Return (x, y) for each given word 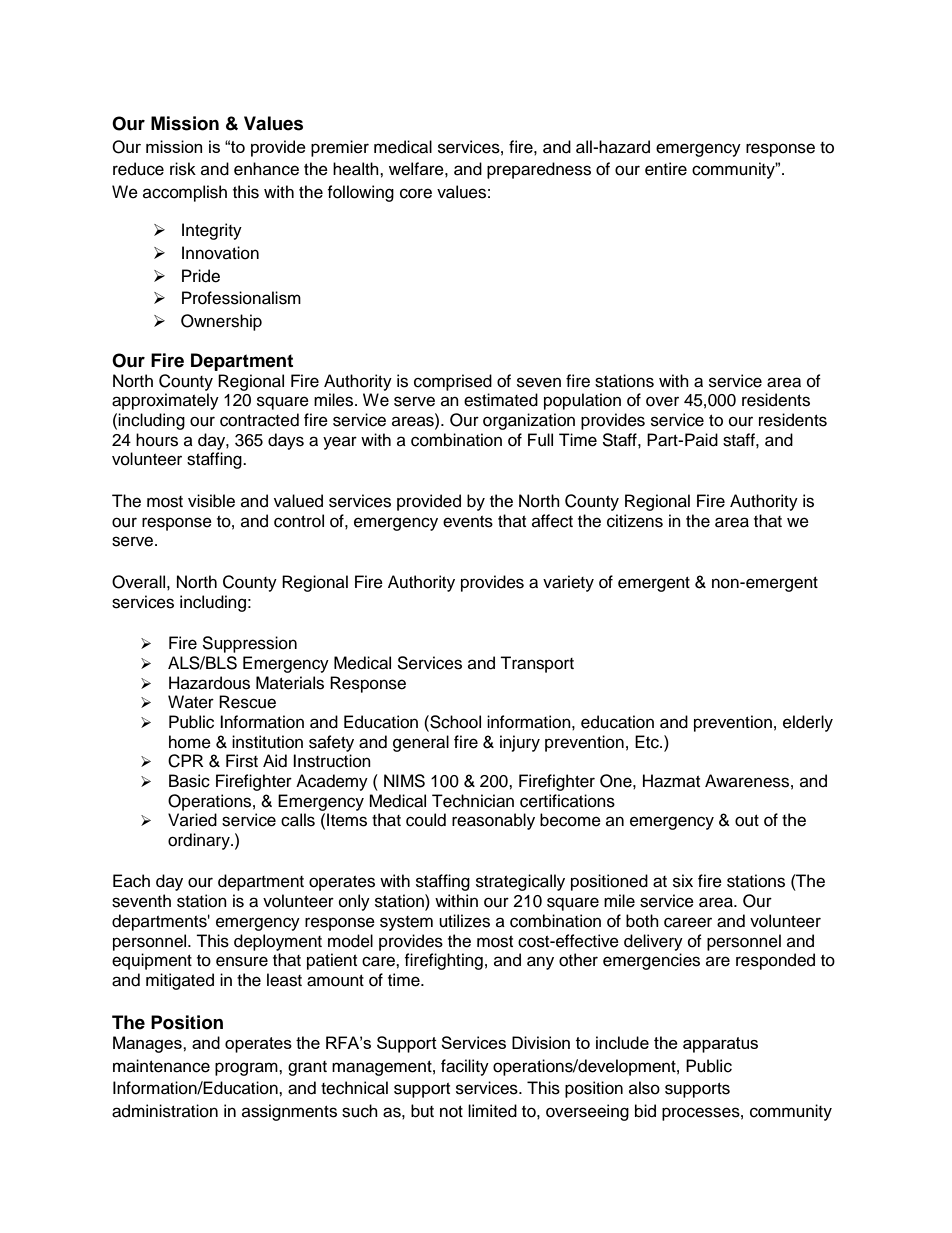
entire (666, 169)
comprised (453, 382)
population (582, 401)
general (421, 743)
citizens (635, 521)
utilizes (464, 921)
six (683, 881)
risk (183, 169)
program (247, 1069)
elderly (808, 723)
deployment (278, 942)
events (468, 522)
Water (191, 702)
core (416, 193)
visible (211, 501)
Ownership (221, 322)
